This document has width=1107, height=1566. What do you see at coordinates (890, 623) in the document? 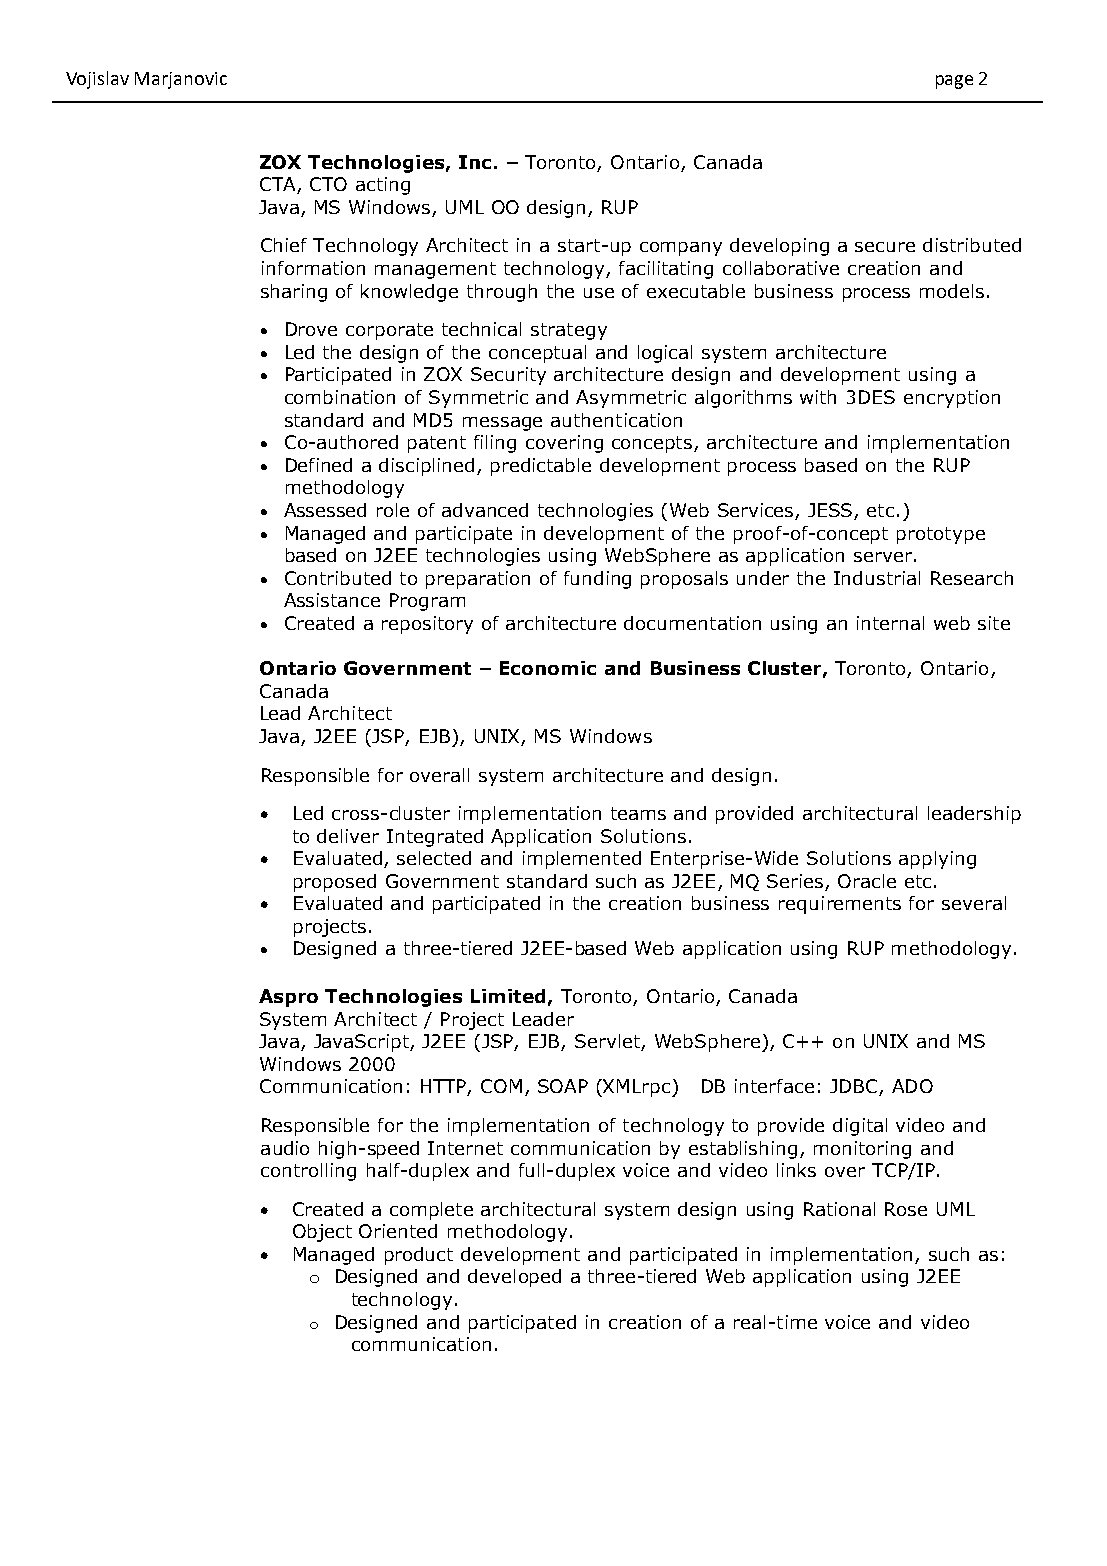
I see `internal` at bounding box center [890, 623].
